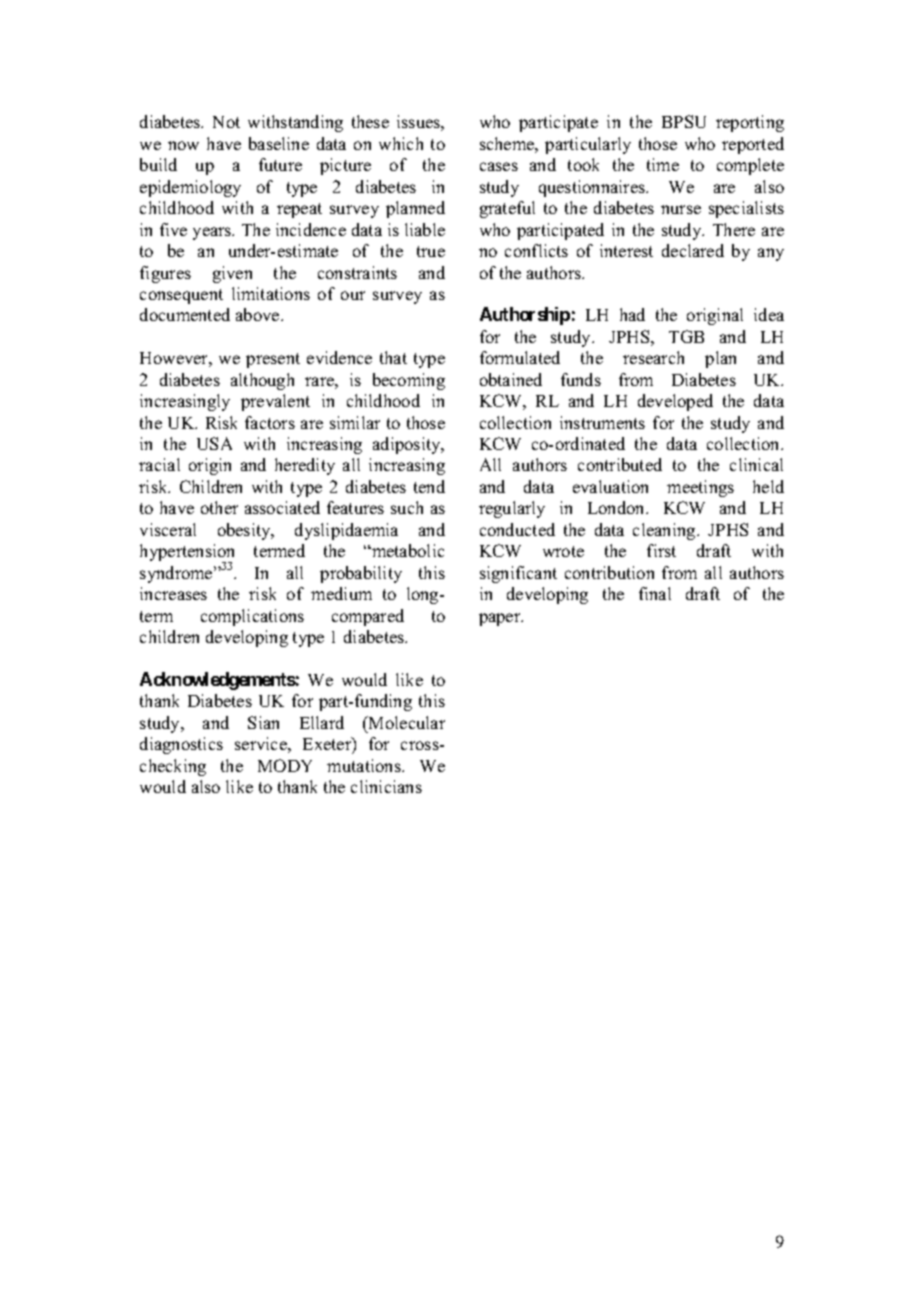  Describe the element at coordinates (173, 593) in the document. I see `increases` at that location.
